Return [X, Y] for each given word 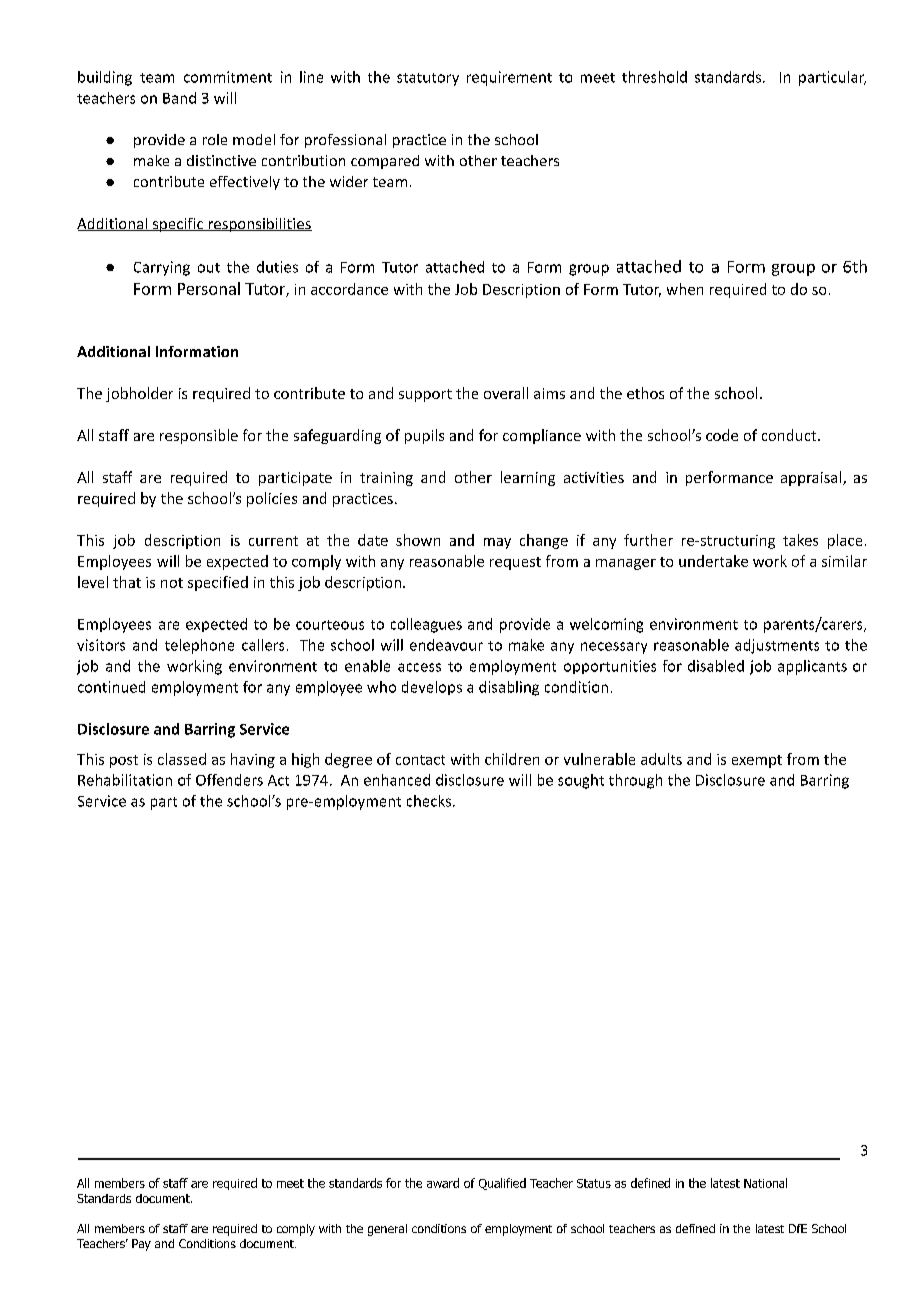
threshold [654, 77]
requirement [509, 78]
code [722, 435]
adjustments [777, 646]
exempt [757, 761]
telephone [199, 646]
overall [506, 393]
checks [430, 801]
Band [179, 98]
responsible [199, 436]
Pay [141, 1245]
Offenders [229, 780]
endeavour [446, 645]
